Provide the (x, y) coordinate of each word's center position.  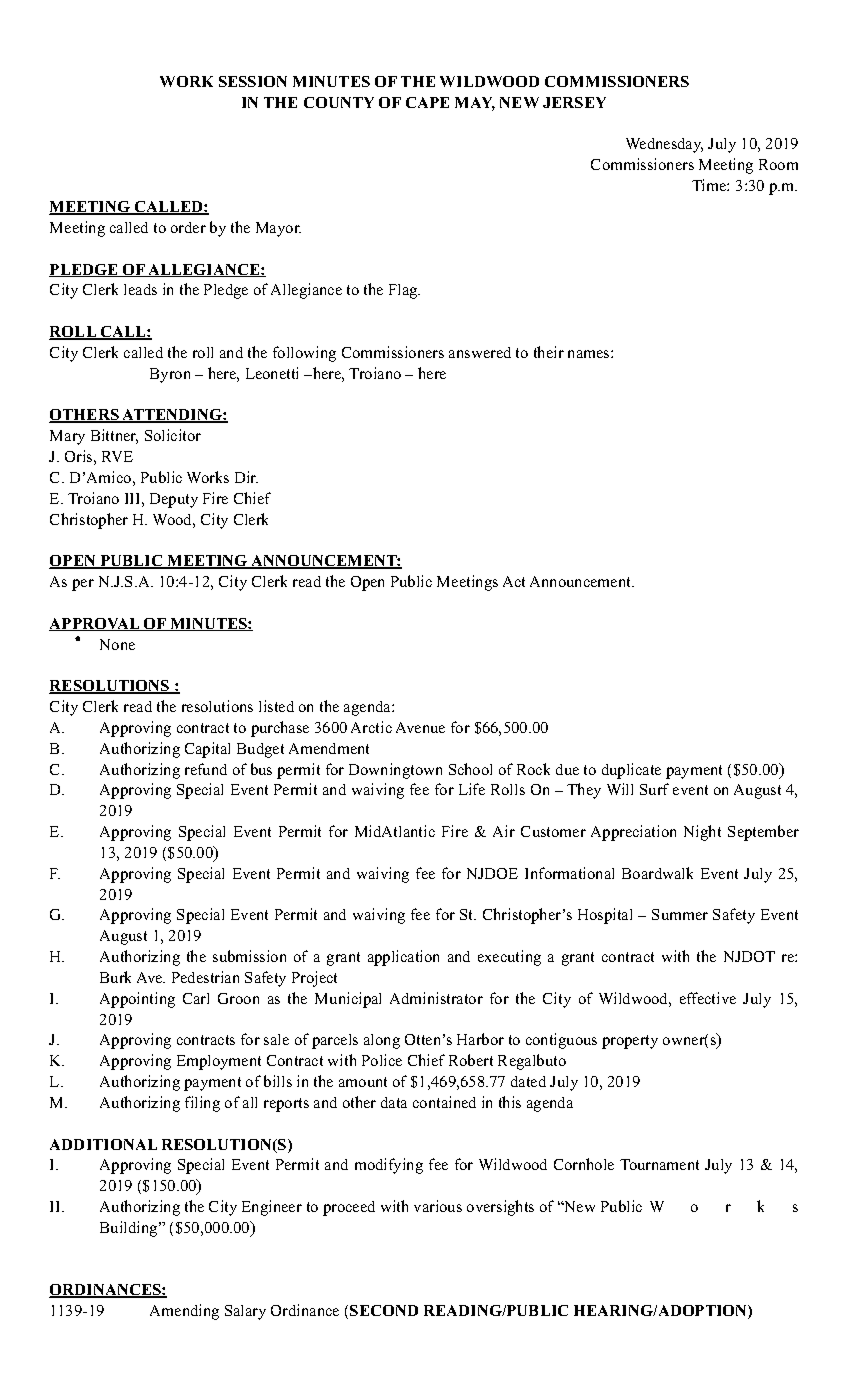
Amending (184, 1312)
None (117, 644)
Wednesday (664, 145)
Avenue (420, 727)
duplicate (631, 771)
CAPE (427, 102)
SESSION (253, 81)
